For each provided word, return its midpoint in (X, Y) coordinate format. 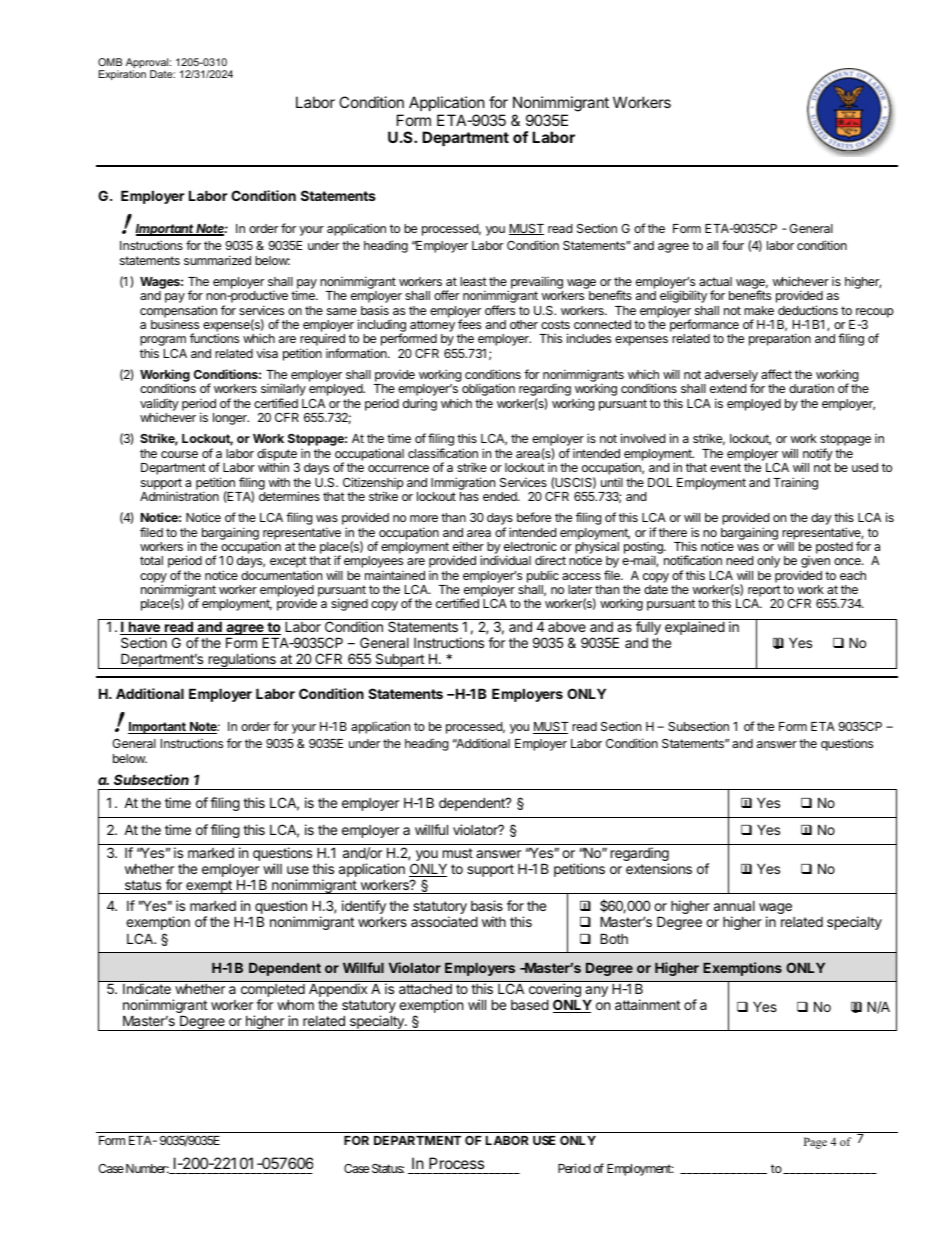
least (473, 281)
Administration (179, 496)
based (530, 1004)
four (733, 245)
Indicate (147, 988)
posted (834, 548)
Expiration (122, 75)
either (468, 546)
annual (734, 906)
